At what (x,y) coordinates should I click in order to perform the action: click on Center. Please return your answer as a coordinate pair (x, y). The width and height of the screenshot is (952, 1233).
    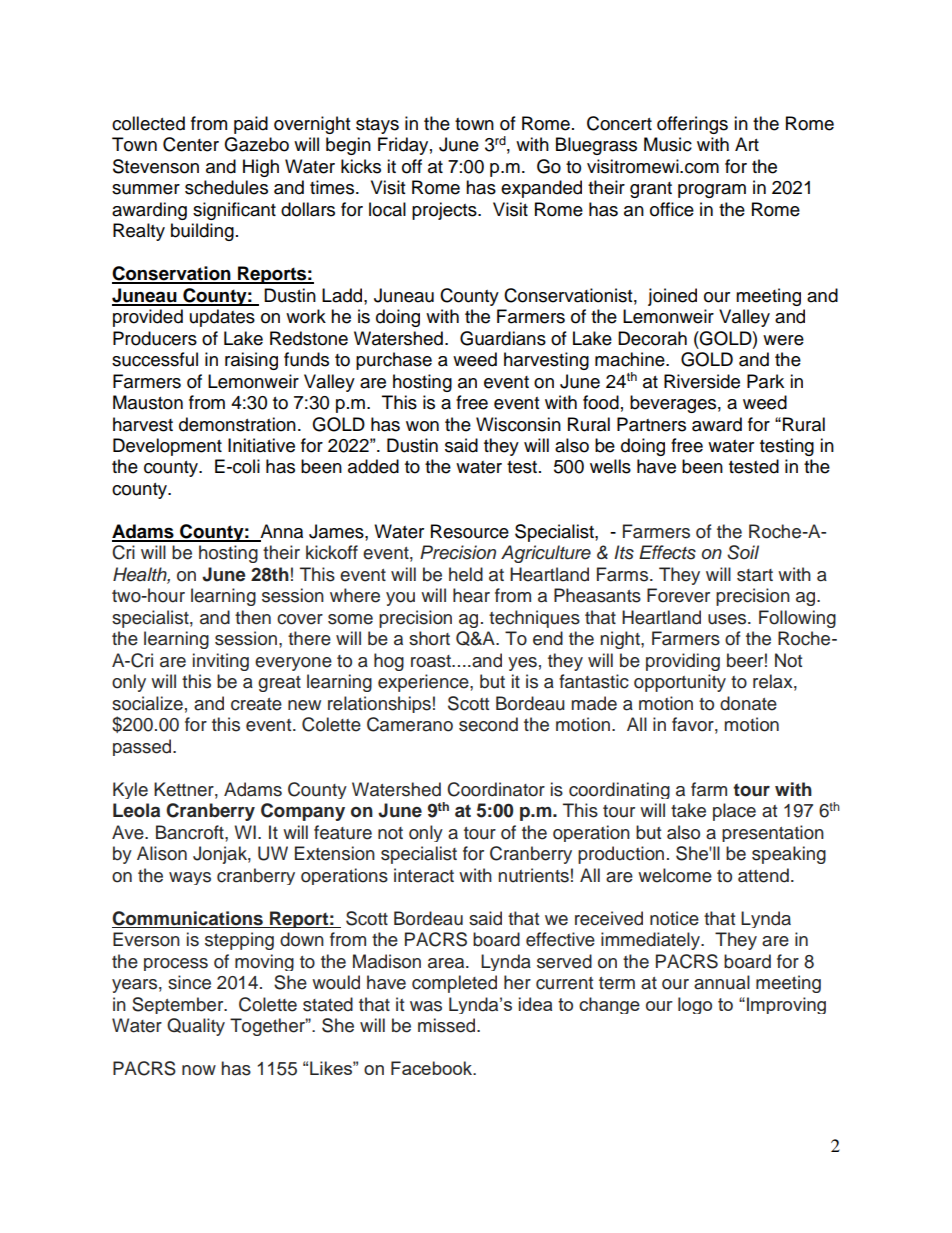
    Looking at the image, I should click on (191, 144).
